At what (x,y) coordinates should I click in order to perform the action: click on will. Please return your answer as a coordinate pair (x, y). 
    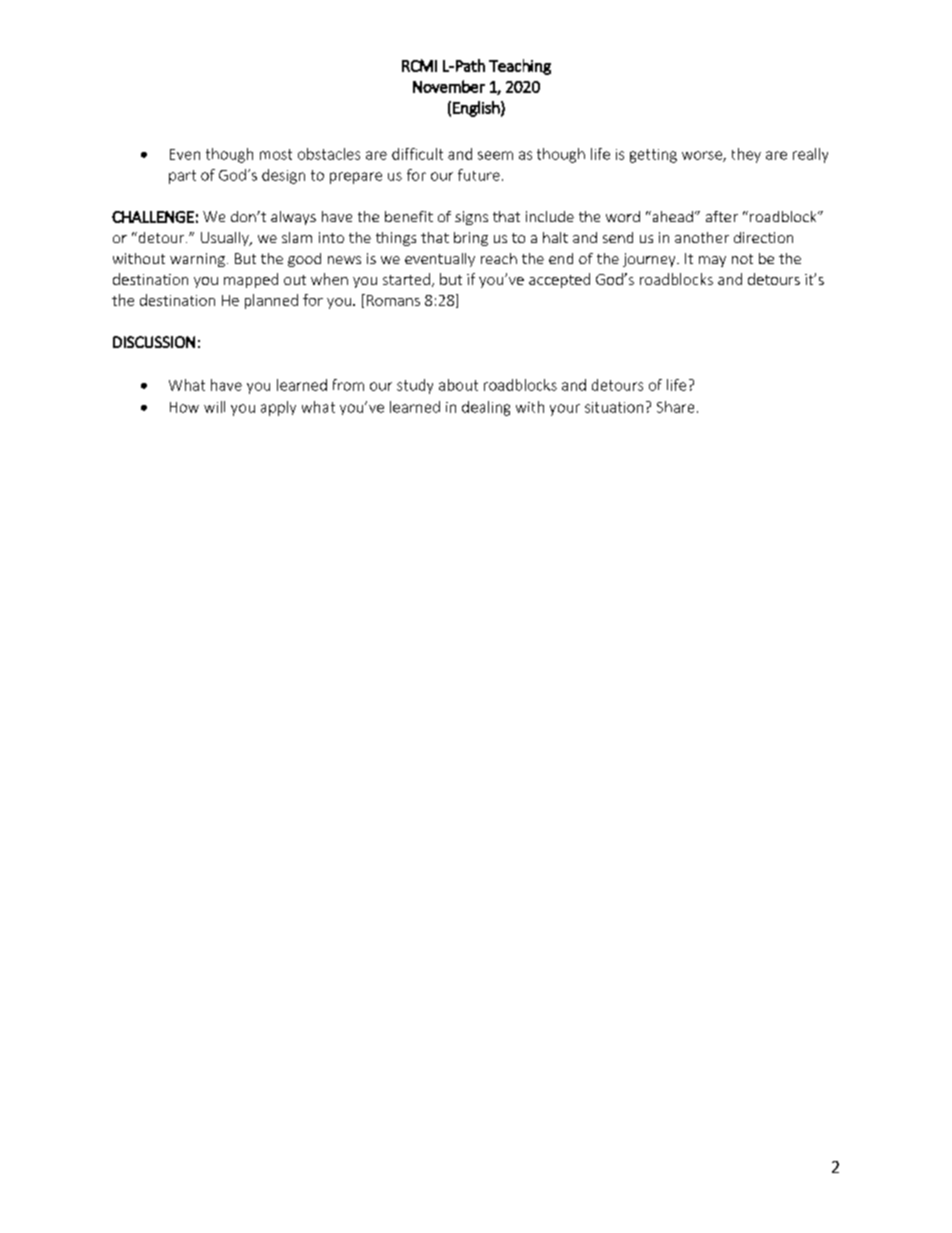
    Looking at the image, I should click on (214, 407).
